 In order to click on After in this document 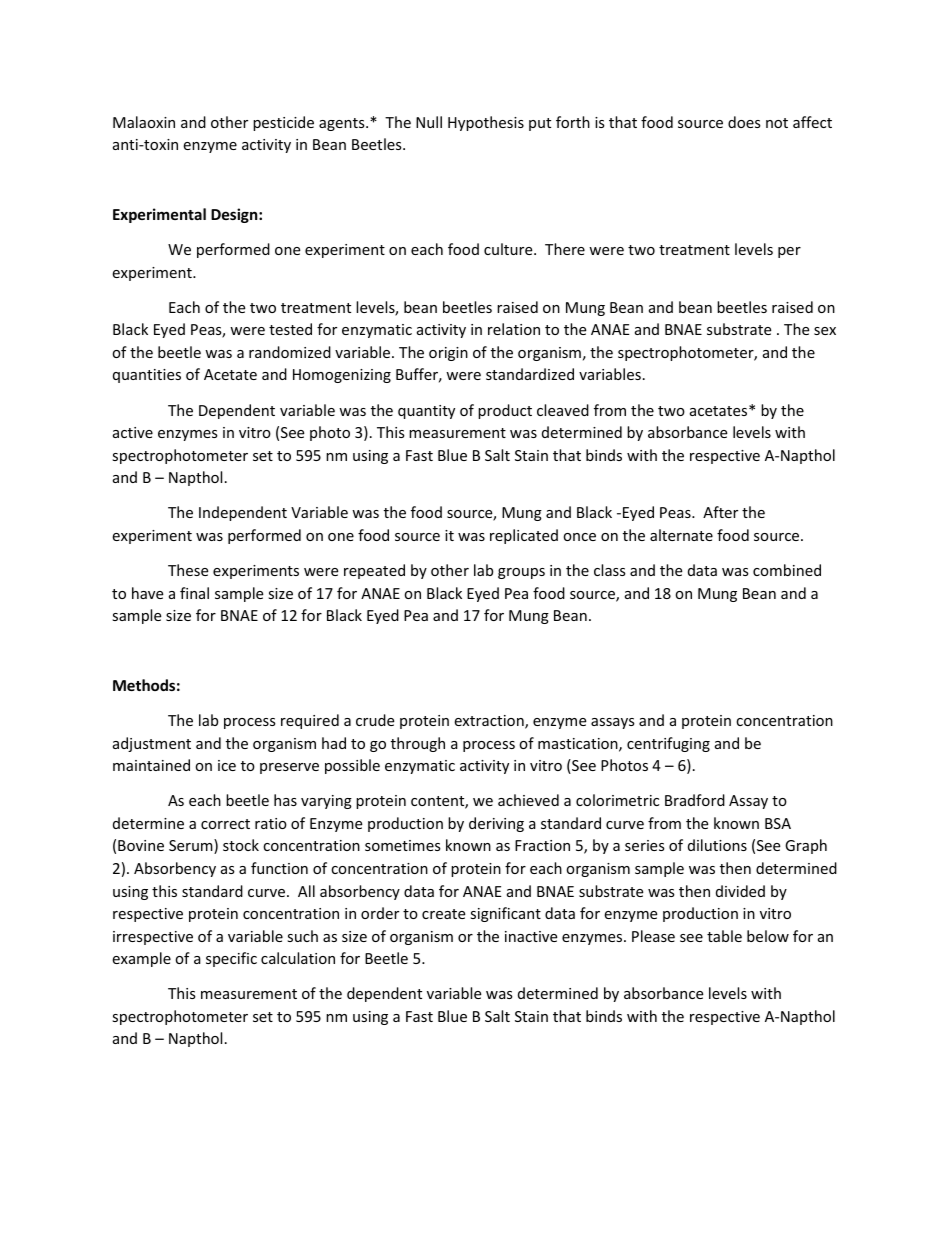, I will do `click(720, 512)`.
